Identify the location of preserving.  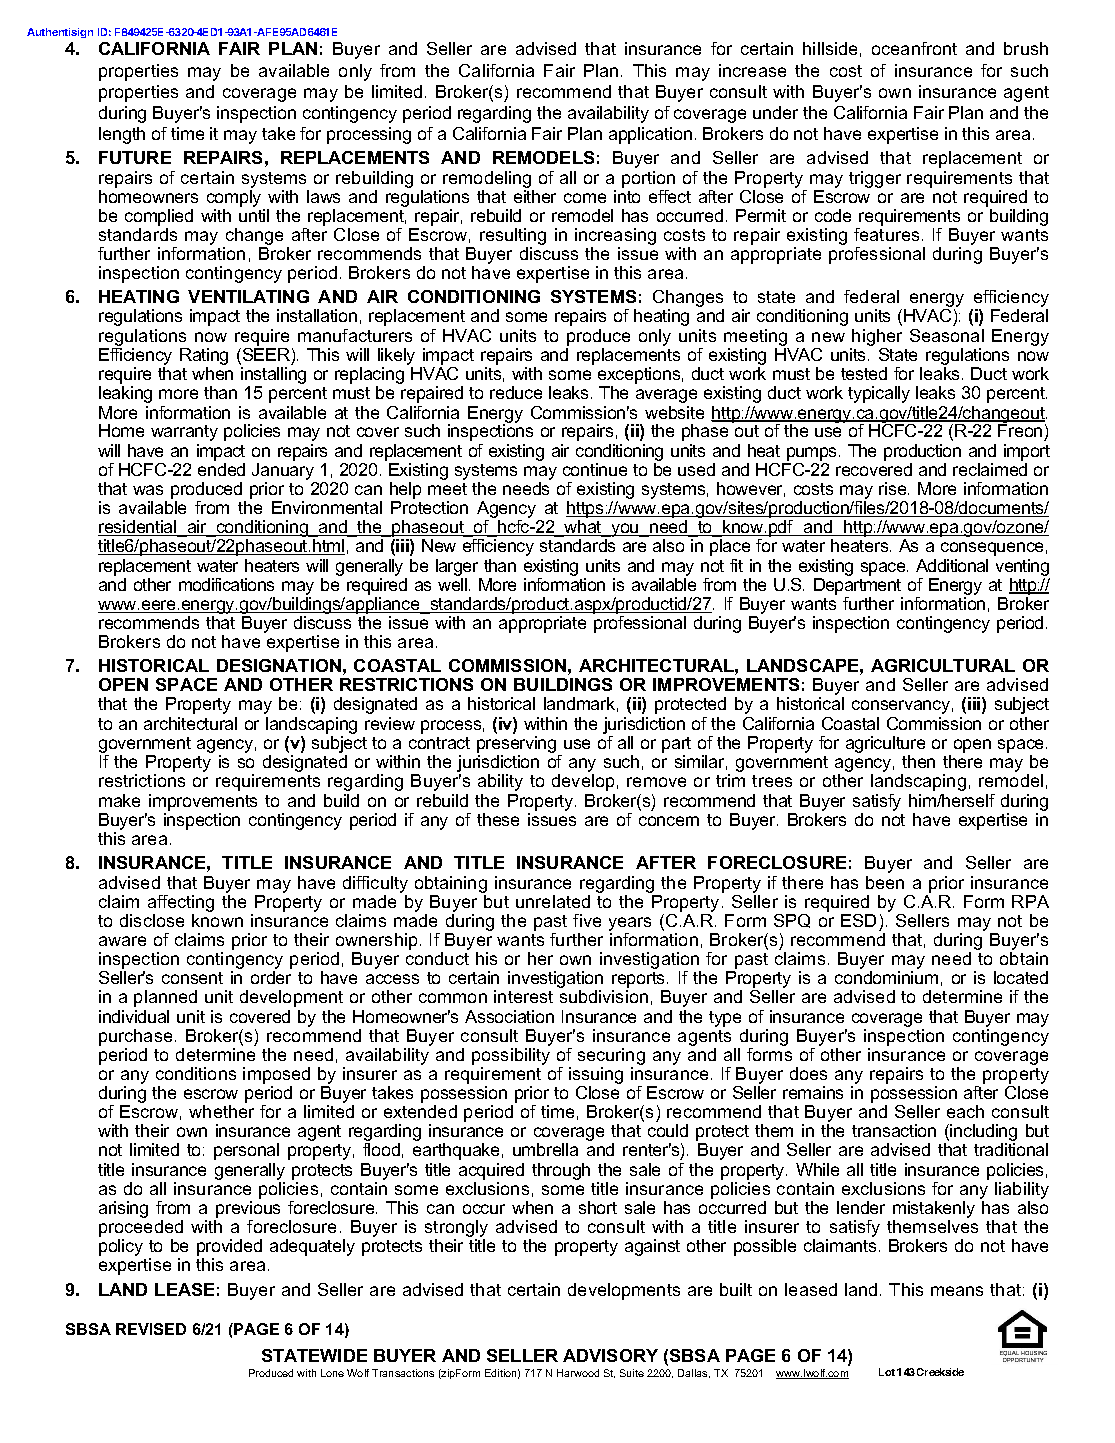
(518, 746).
